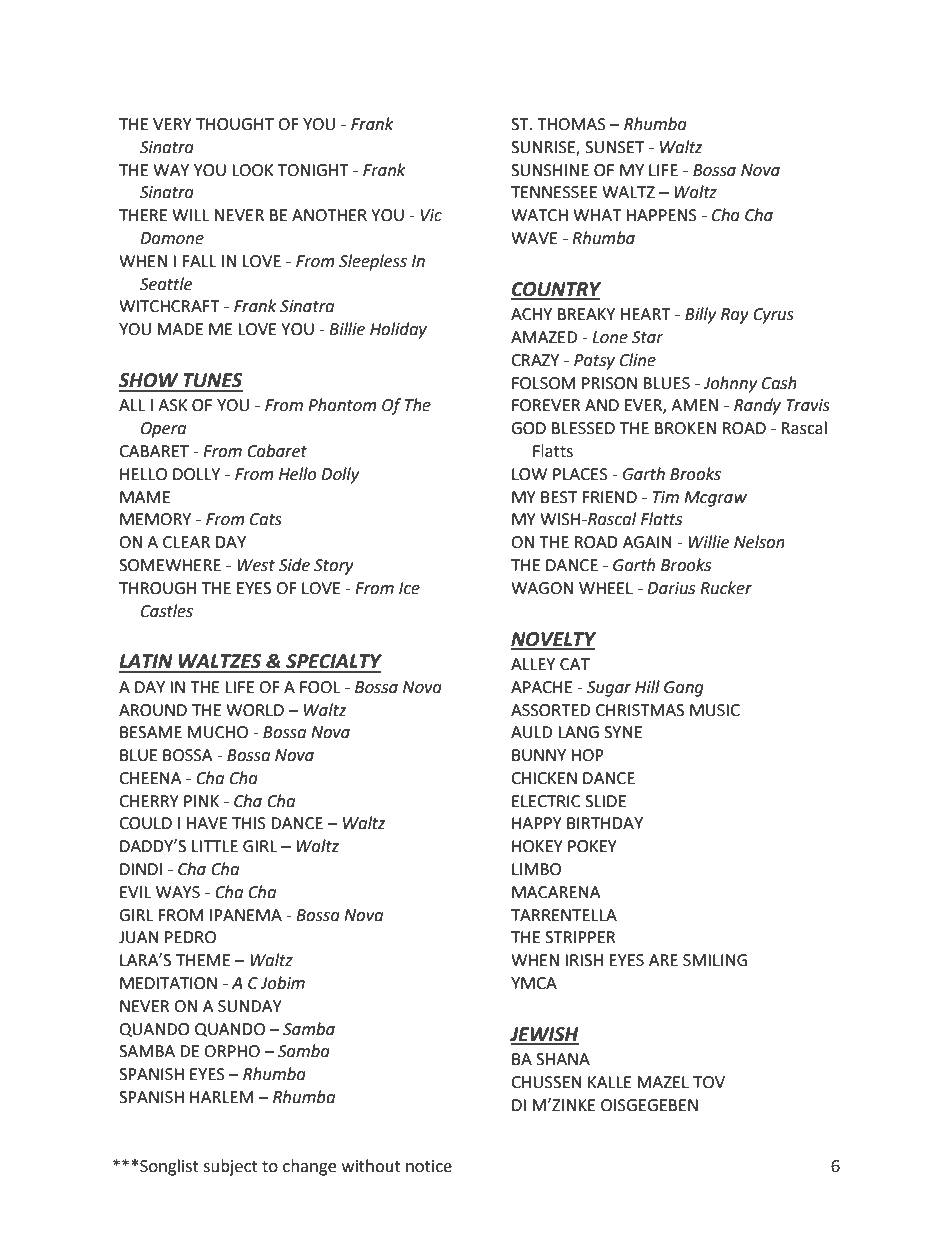 The width and height of the screenshot is (952, 1233). I want to click on Johnny, so click(730, 384).
